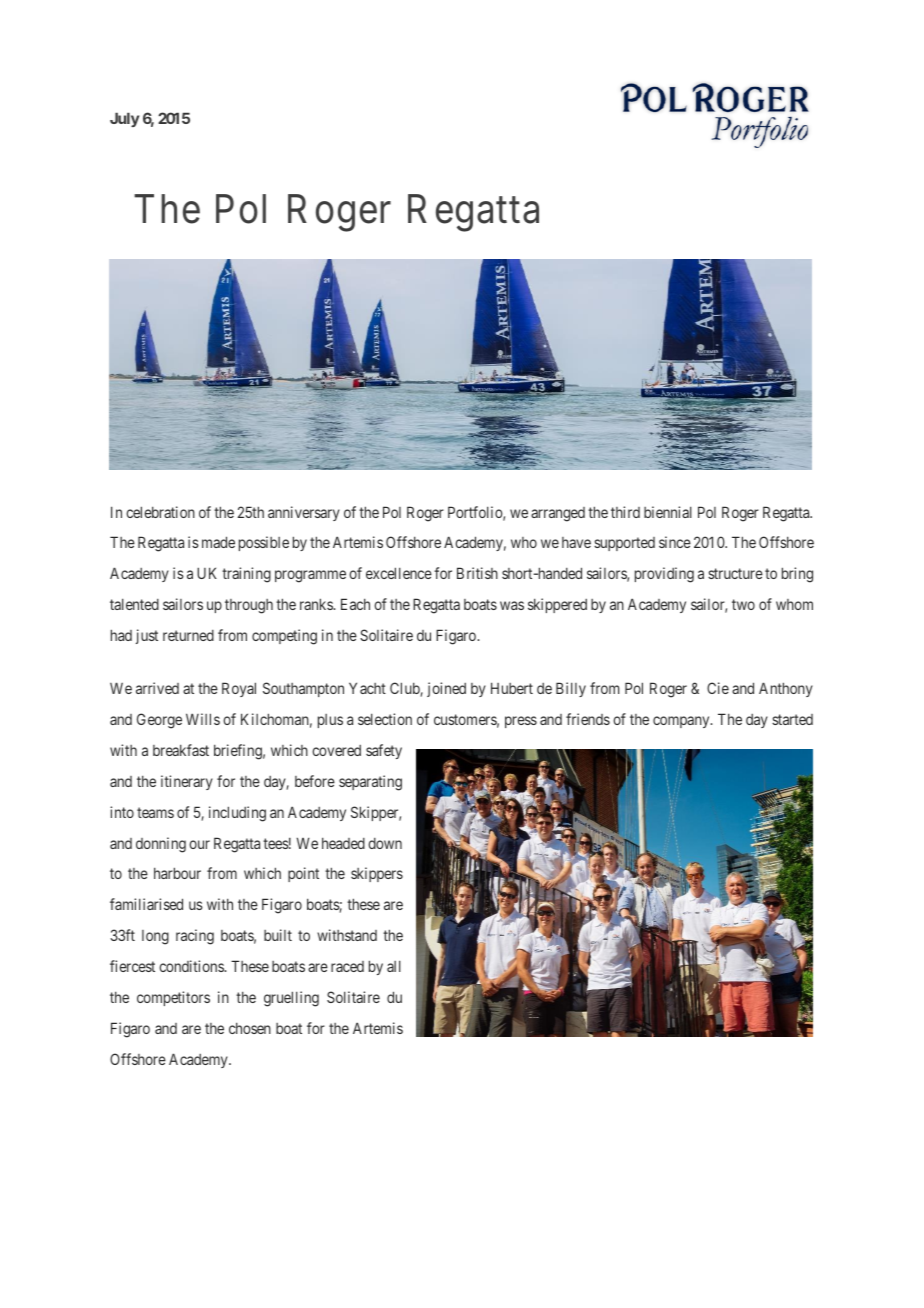 The image size is (924, 1308). Describe the element at coordinates (124, 119) in the image. I see `July` at that location.
